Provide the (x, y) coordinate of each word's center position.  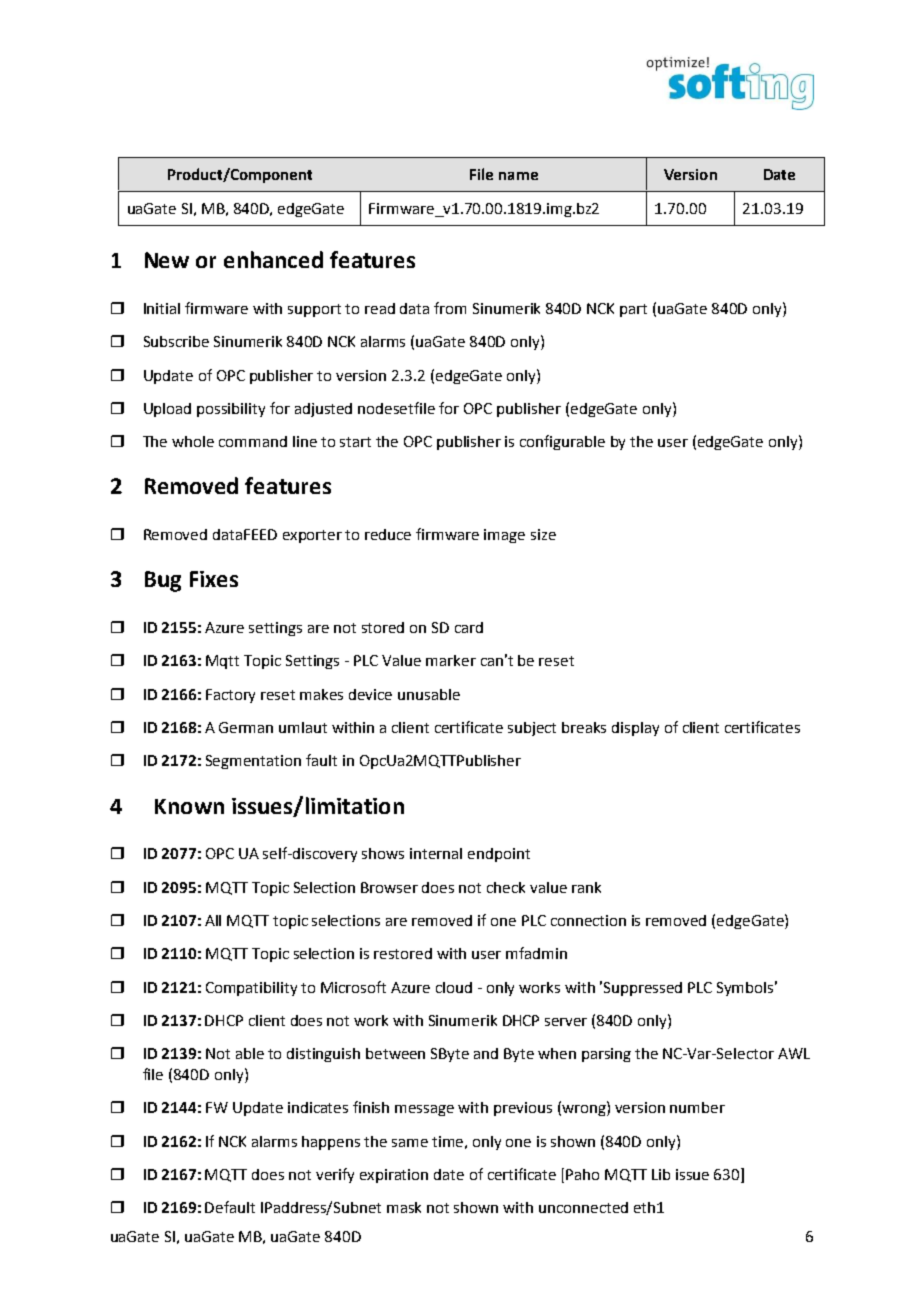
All (213, 920)
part (633, 310)
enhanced (273, 259)
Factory (230, 696)
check (506, 887)
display (635, 729)
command (253, 441)
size (543, 534)
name (518, 176)
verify (335, 1175)
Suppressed (643, 989)
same (410, 1143)
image (504, 536)
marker (451, 660)
